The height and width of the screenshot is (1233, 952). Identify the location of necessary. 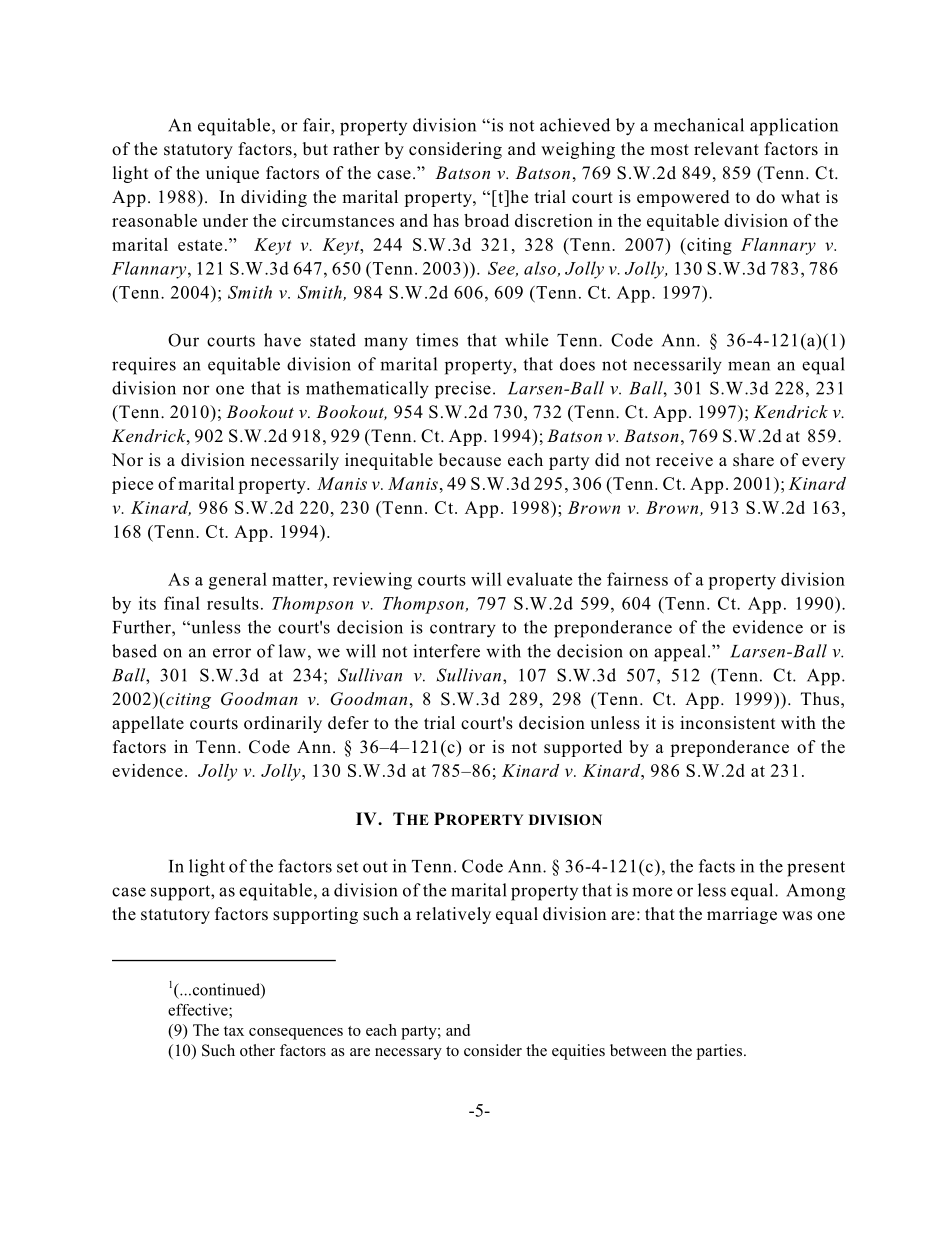
(408, 1054).
